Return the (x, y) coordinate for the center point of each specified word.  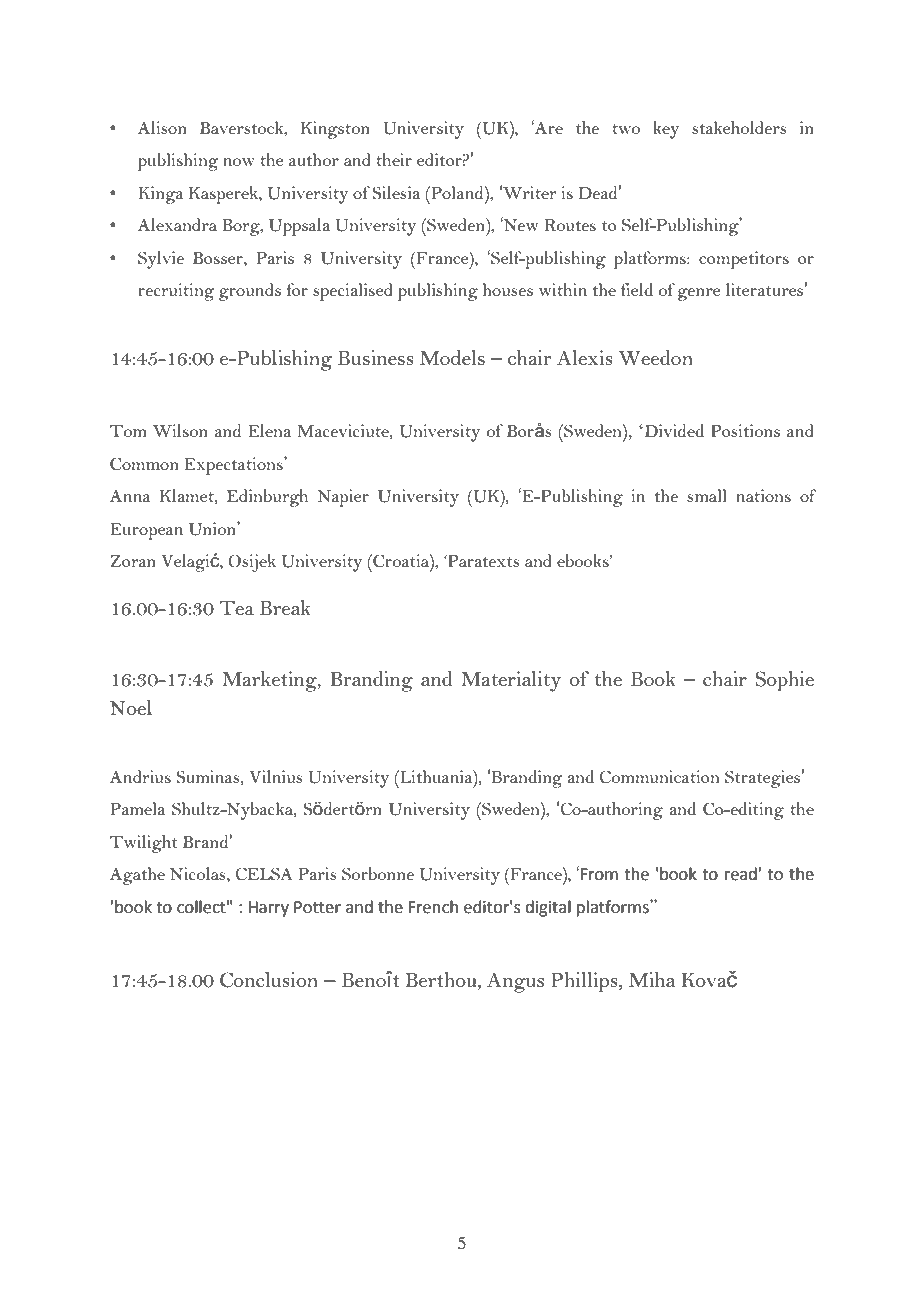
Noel (131, 707)
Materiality (511, 681)
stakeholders (739, 127)
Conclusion (269, 980)
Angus (515, 983)
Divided (673, 430)
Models (452, 357)
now (239, 162)
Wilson (180, 430)
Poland (457, 192)
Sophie (784, 681)
